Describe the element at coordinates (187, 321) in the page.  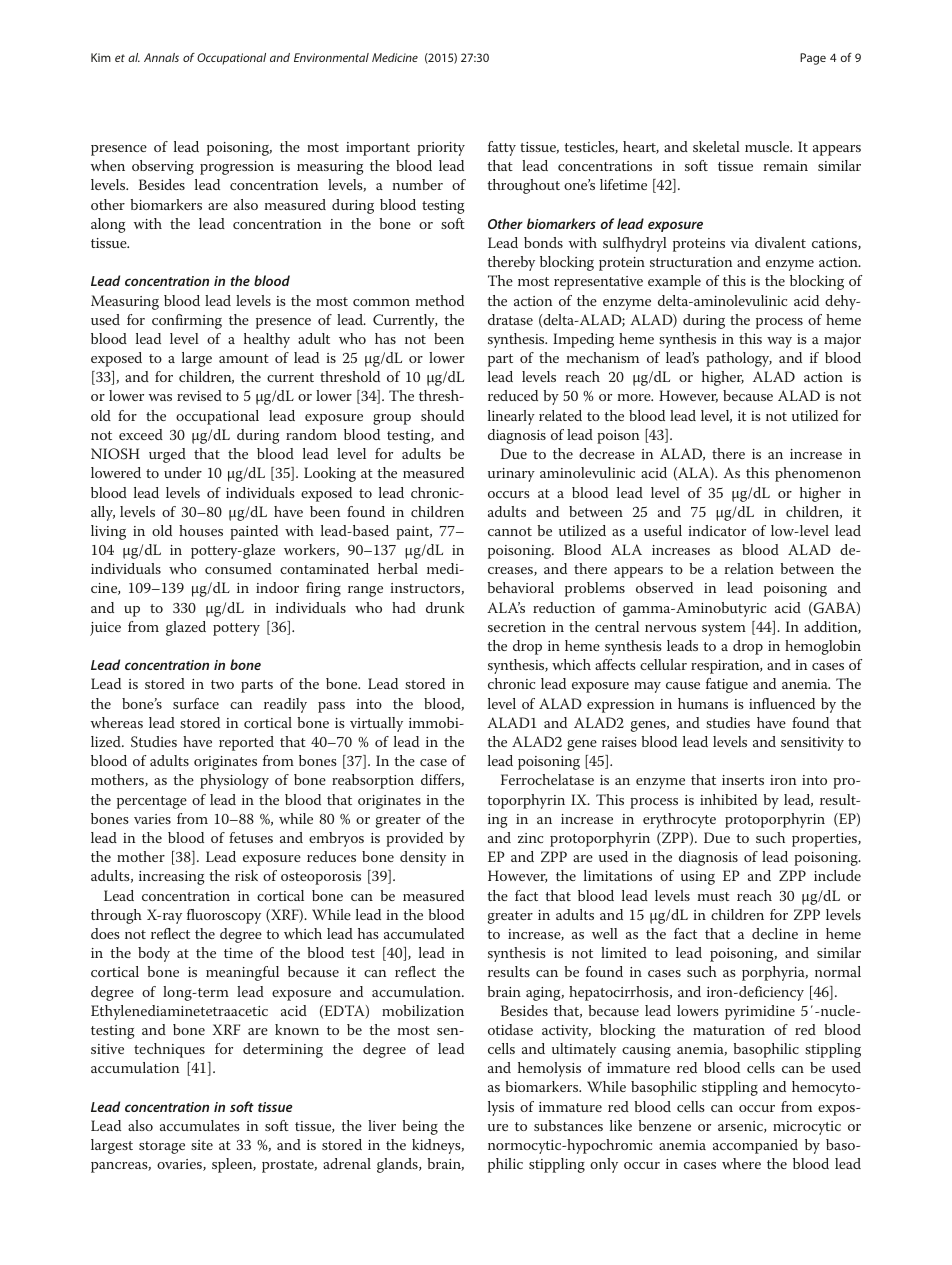
I see `confirming` at that location.
